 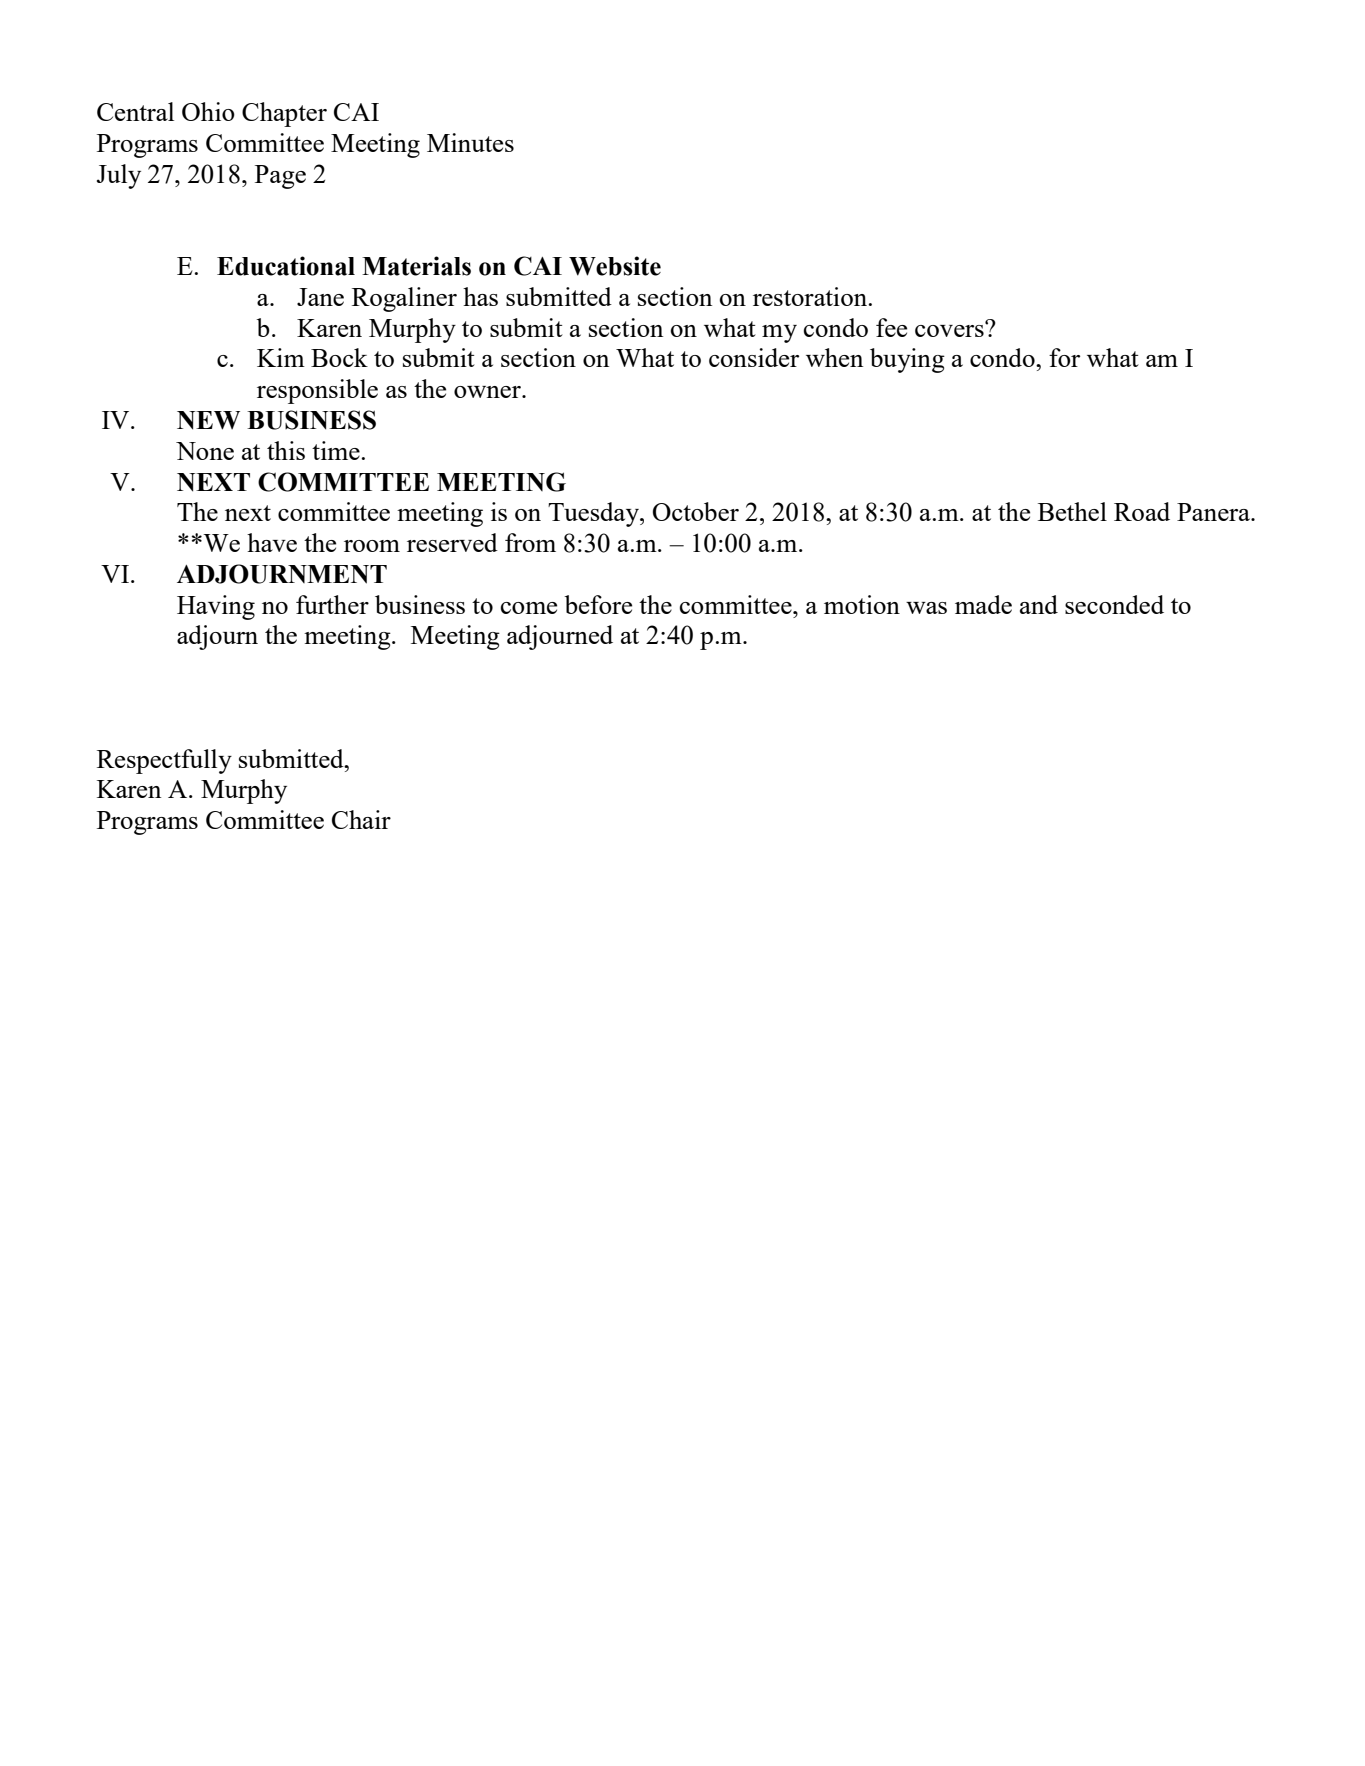 I want to click on Respectfully, so click(x=164, y=761).
